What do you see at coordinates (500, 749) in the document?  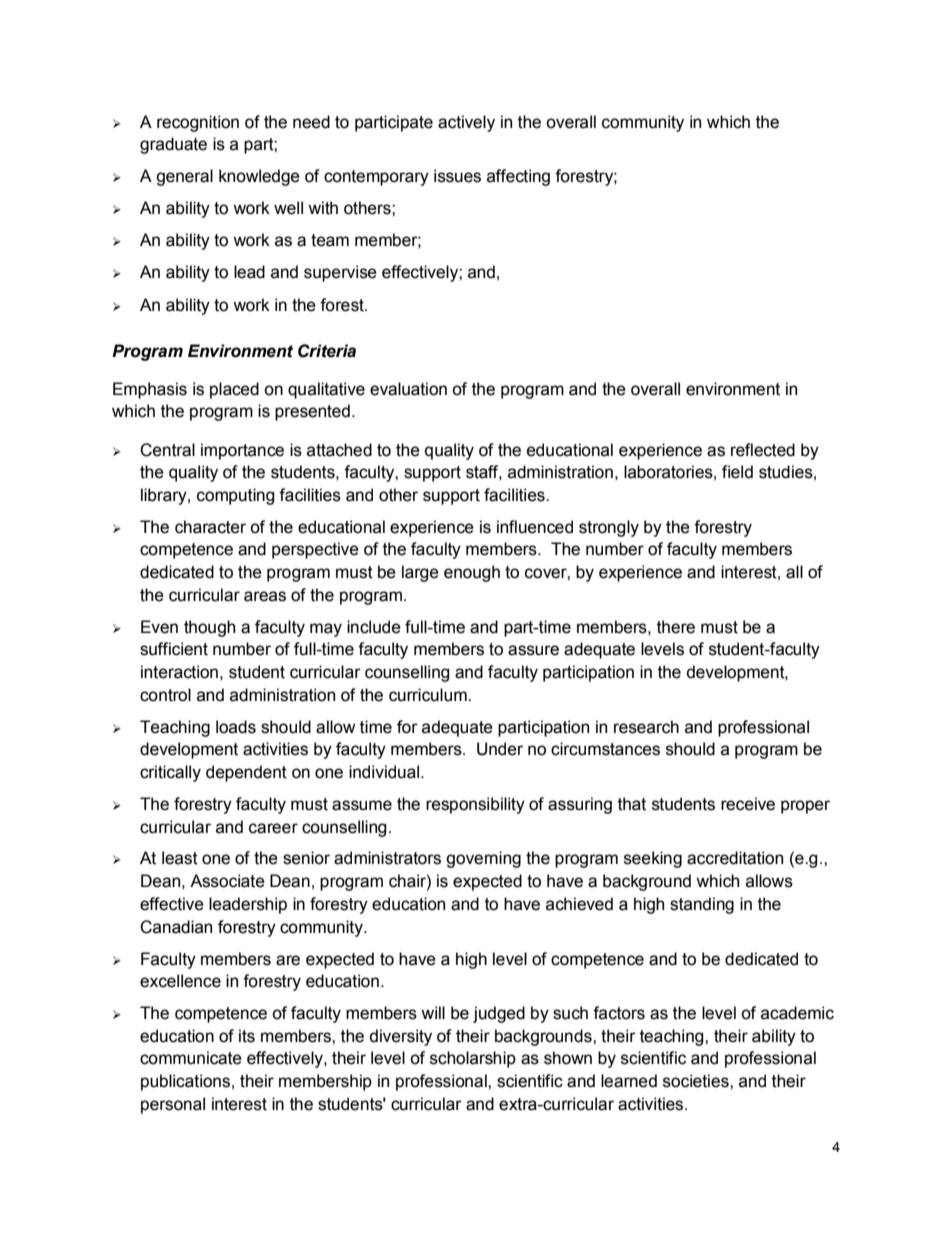 I see `Under` at bounding box center [500, 749].
